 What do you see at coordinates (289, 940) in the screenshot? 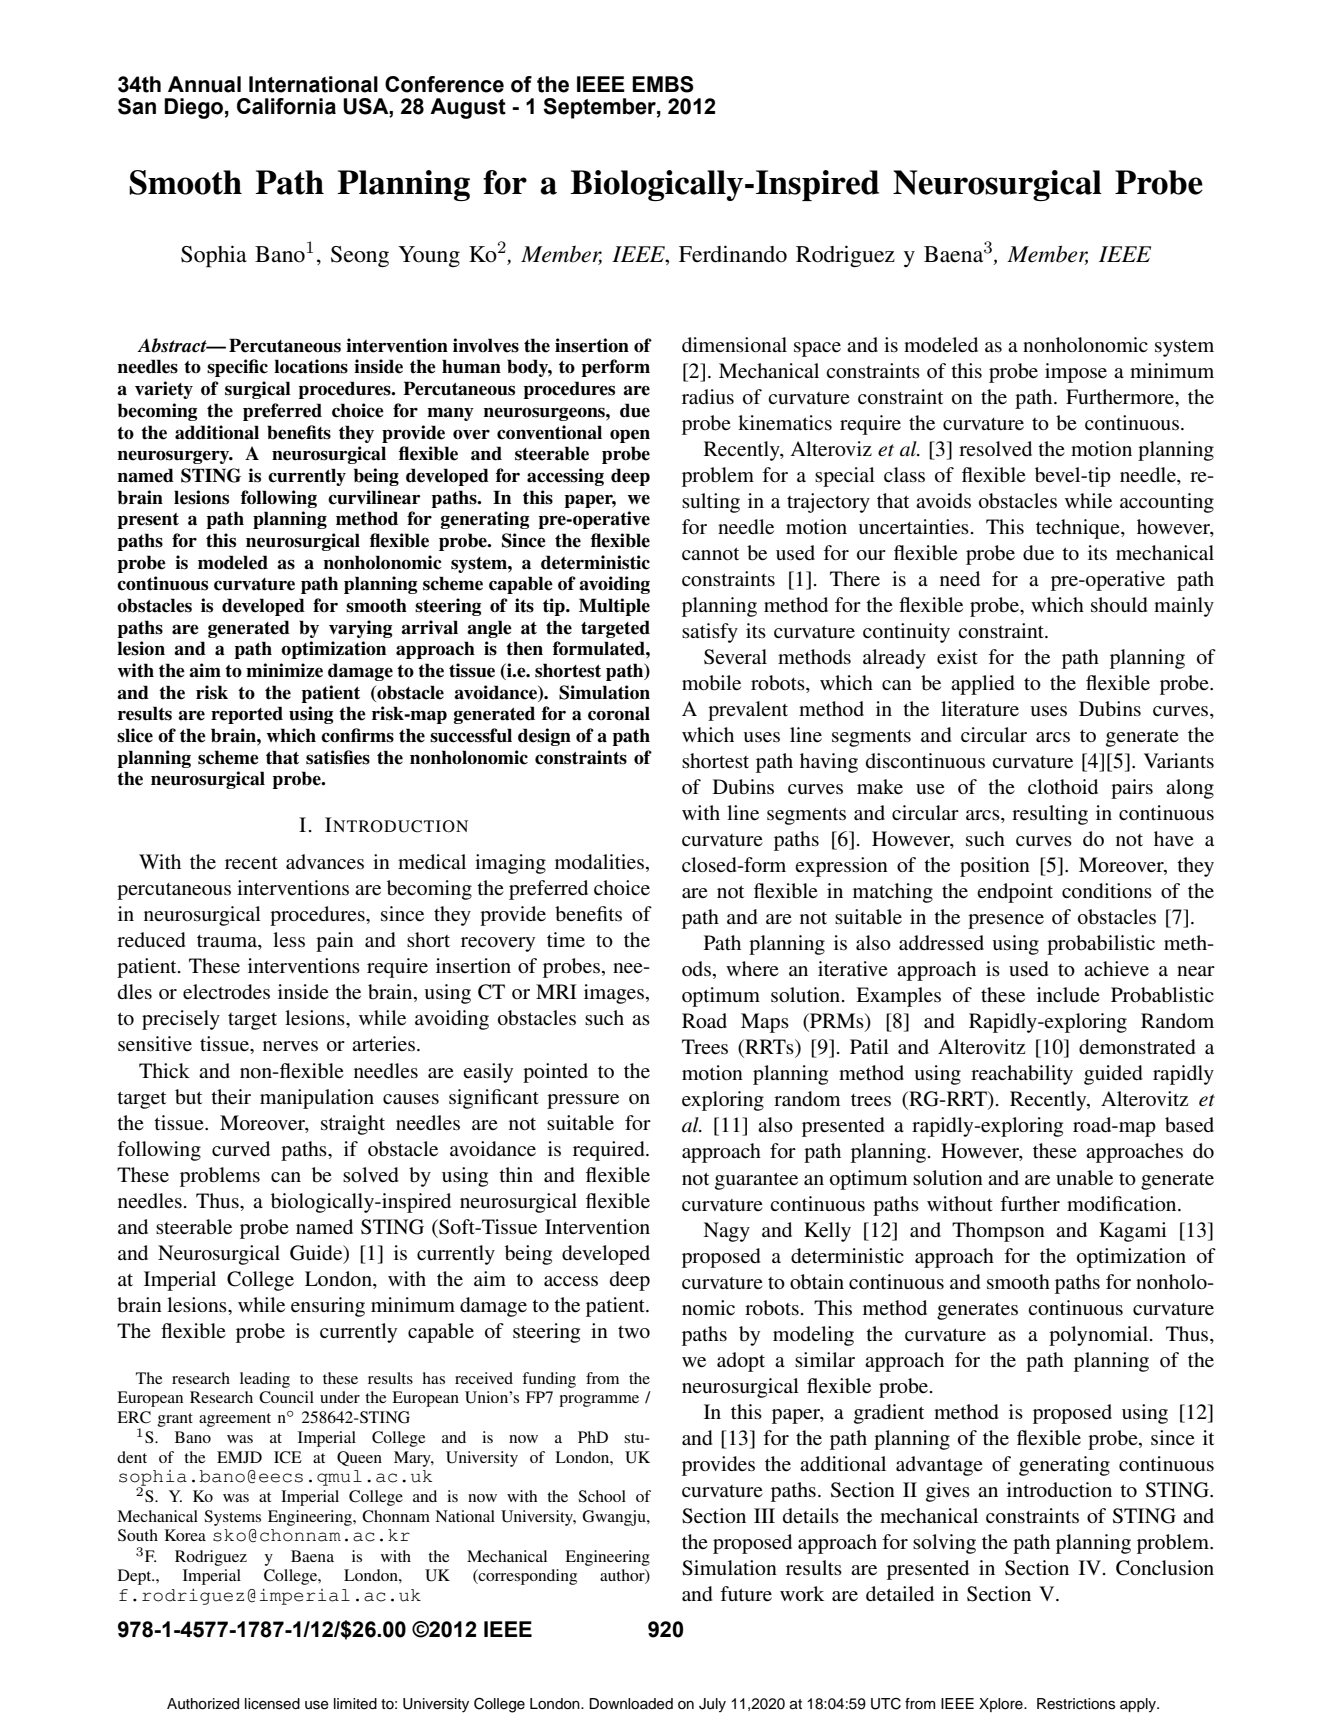
I see `less` at bounding box center [289, 940].
